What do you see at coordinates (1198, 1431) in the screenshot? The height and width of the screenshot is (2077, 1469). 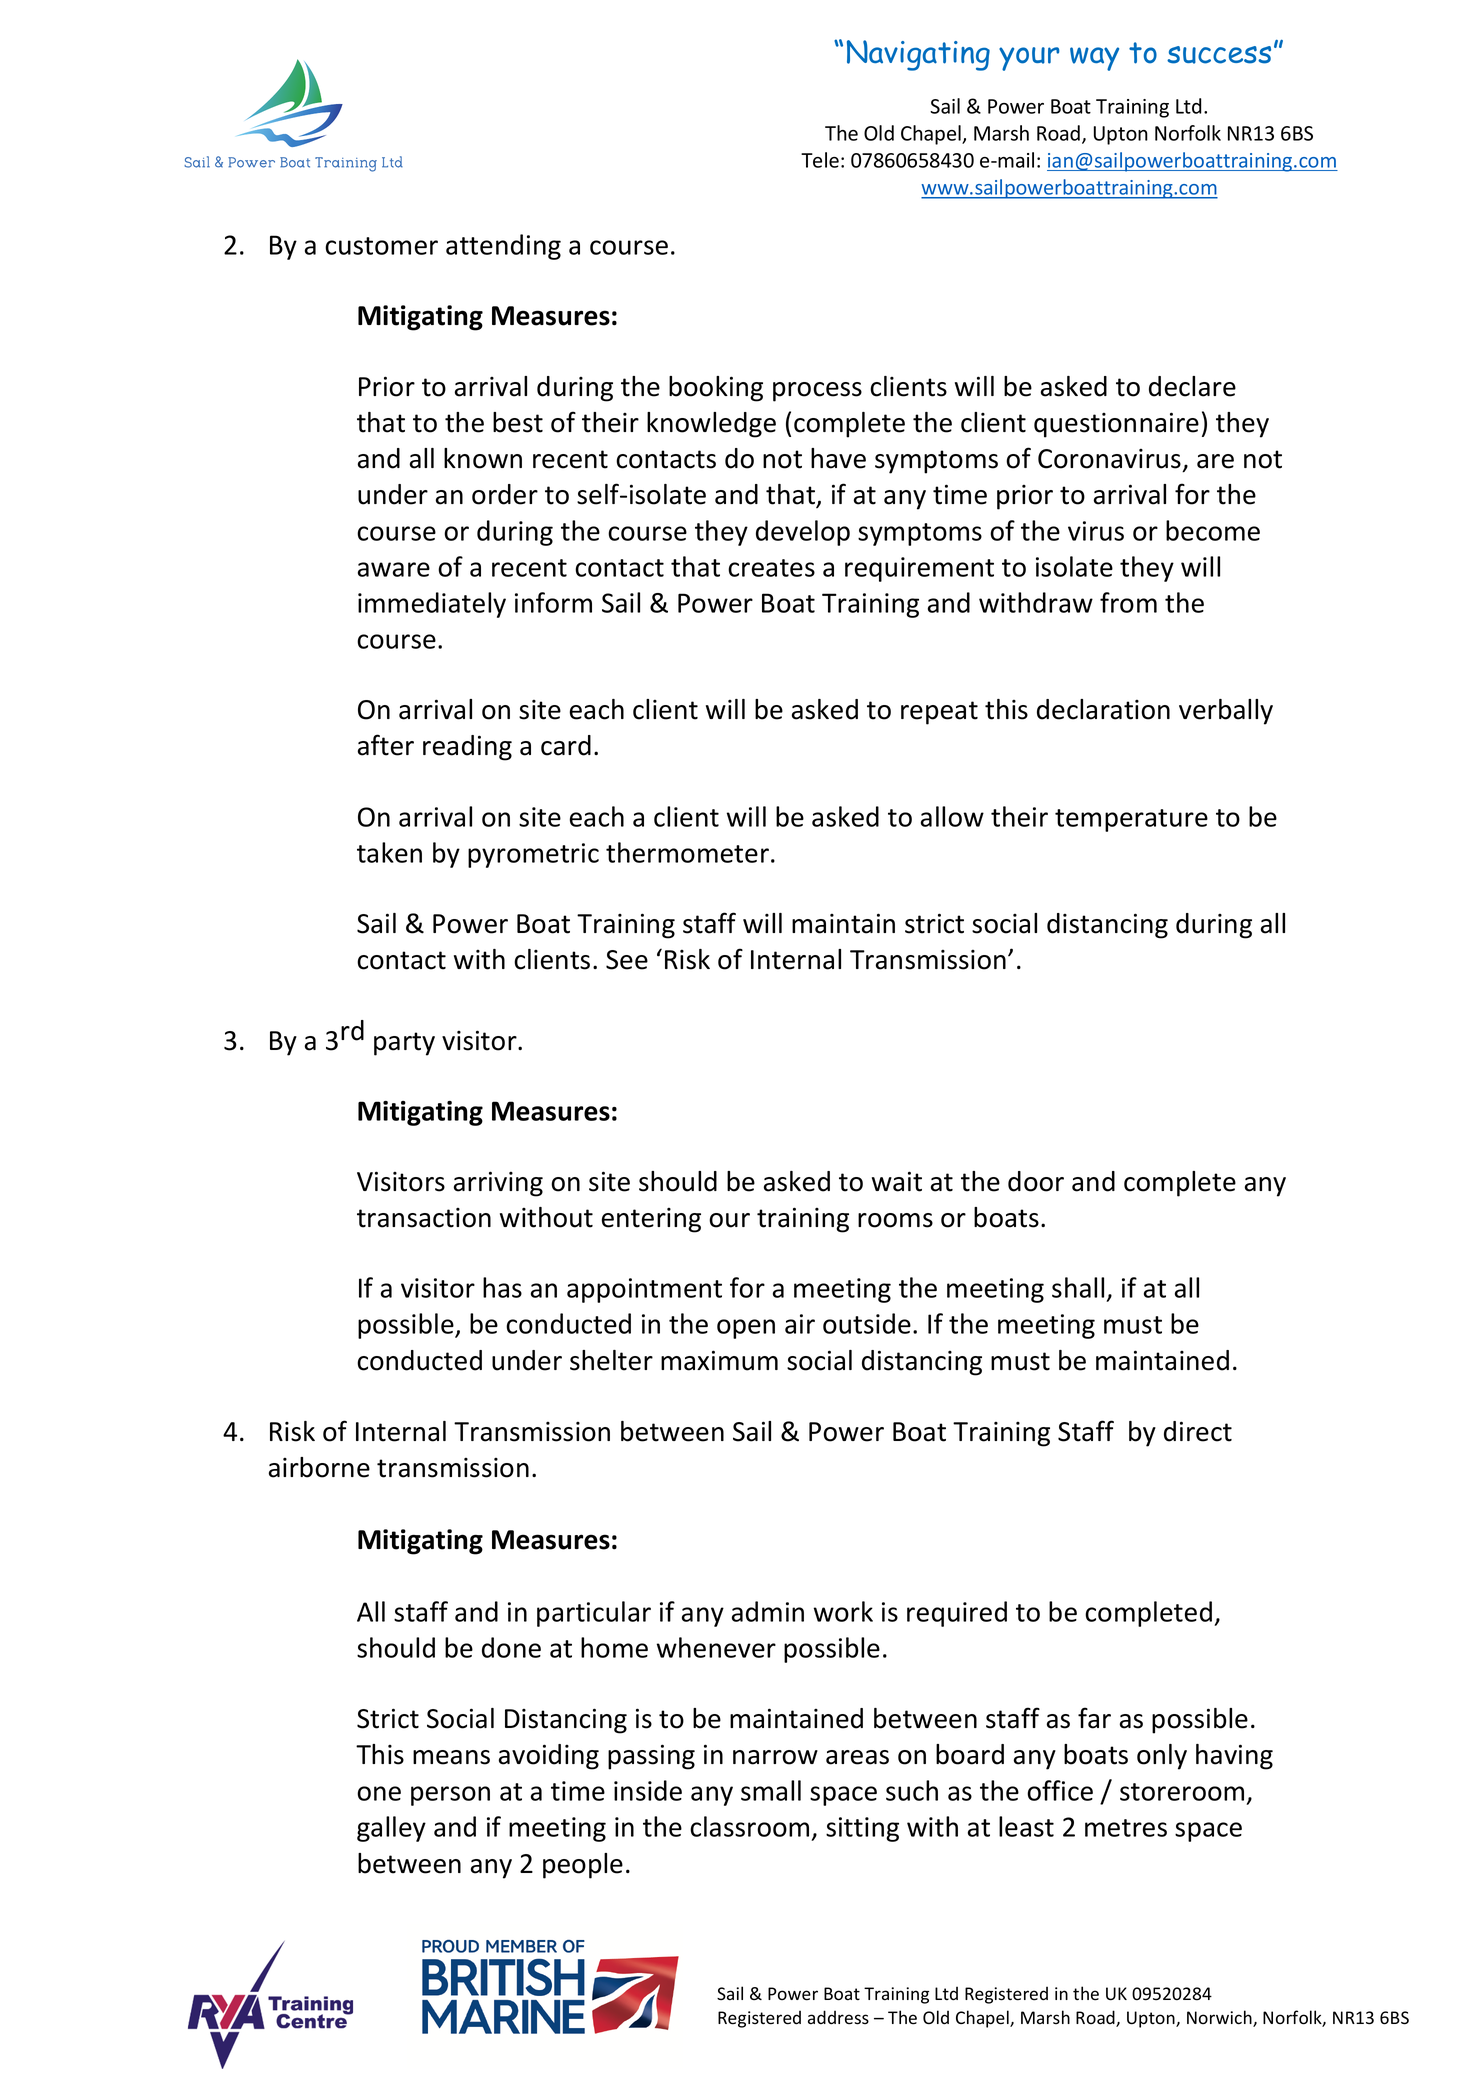 I see `direct` at bounding box center [1198, 1431].
